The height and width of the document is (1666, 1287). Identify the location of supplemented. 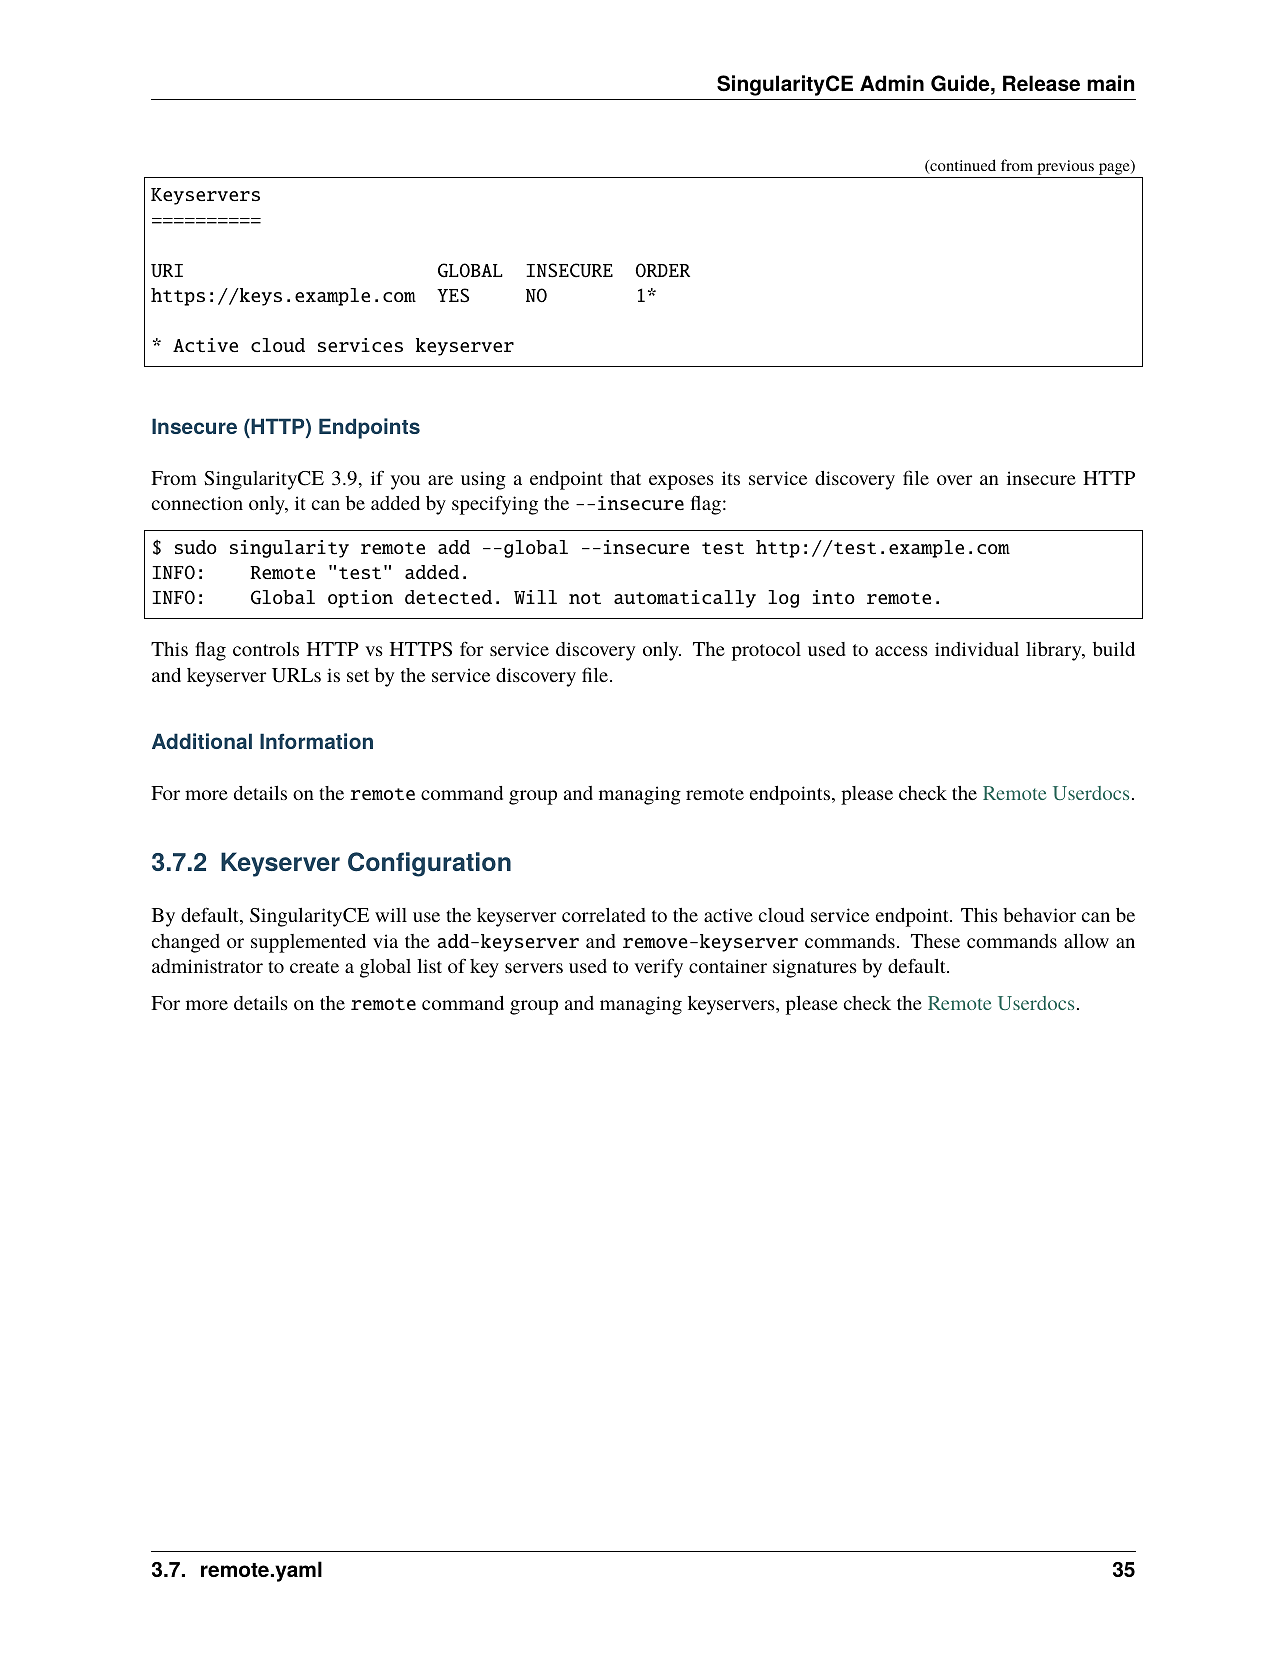
(308, 943).
